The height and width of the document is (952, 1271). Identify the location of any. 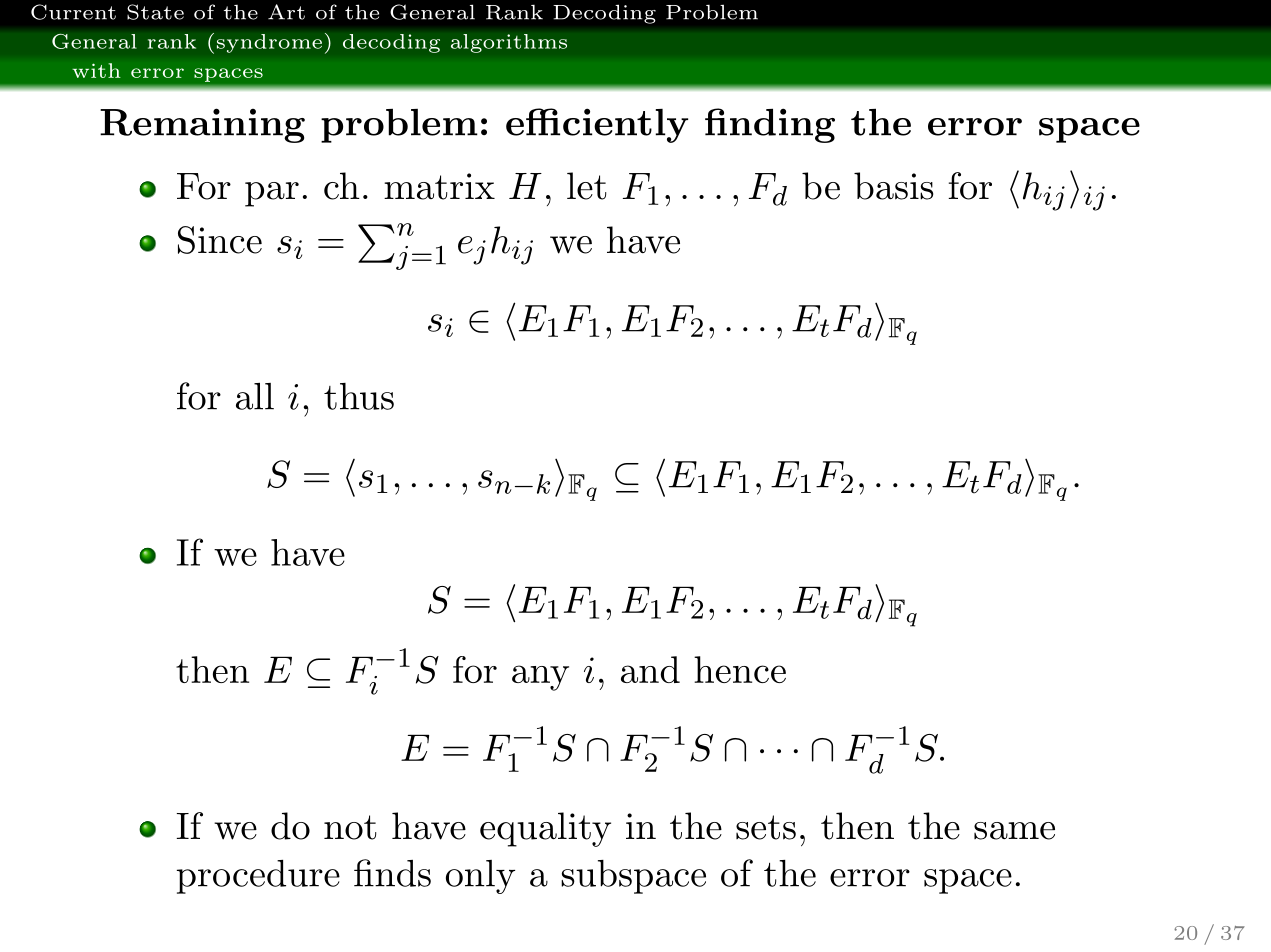
(540, 678).
